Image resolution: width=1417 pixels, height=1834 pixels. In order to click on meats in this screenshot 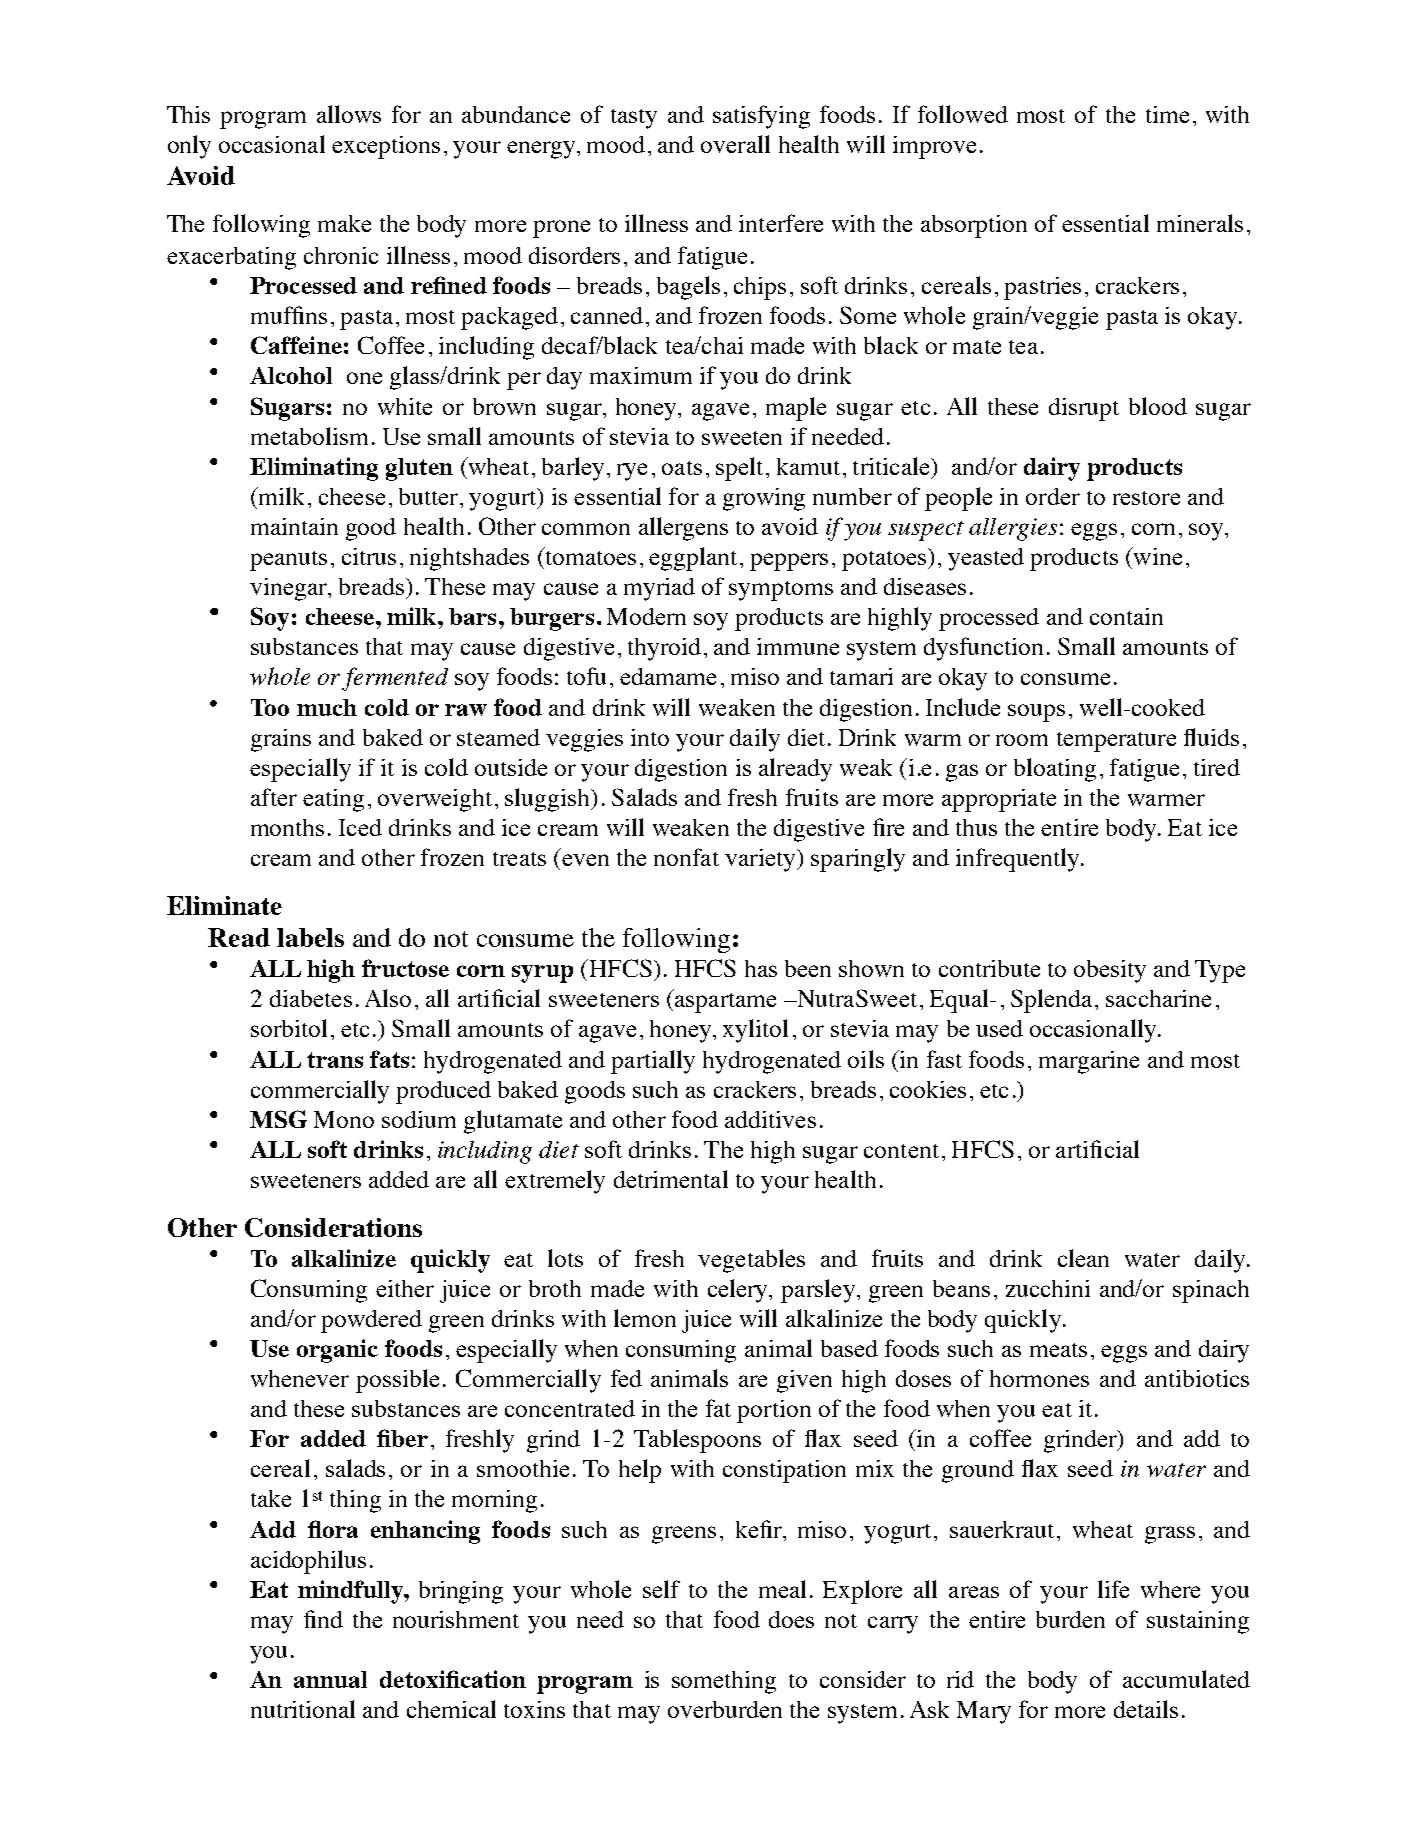, I will do `click(1058, 1350)`.
